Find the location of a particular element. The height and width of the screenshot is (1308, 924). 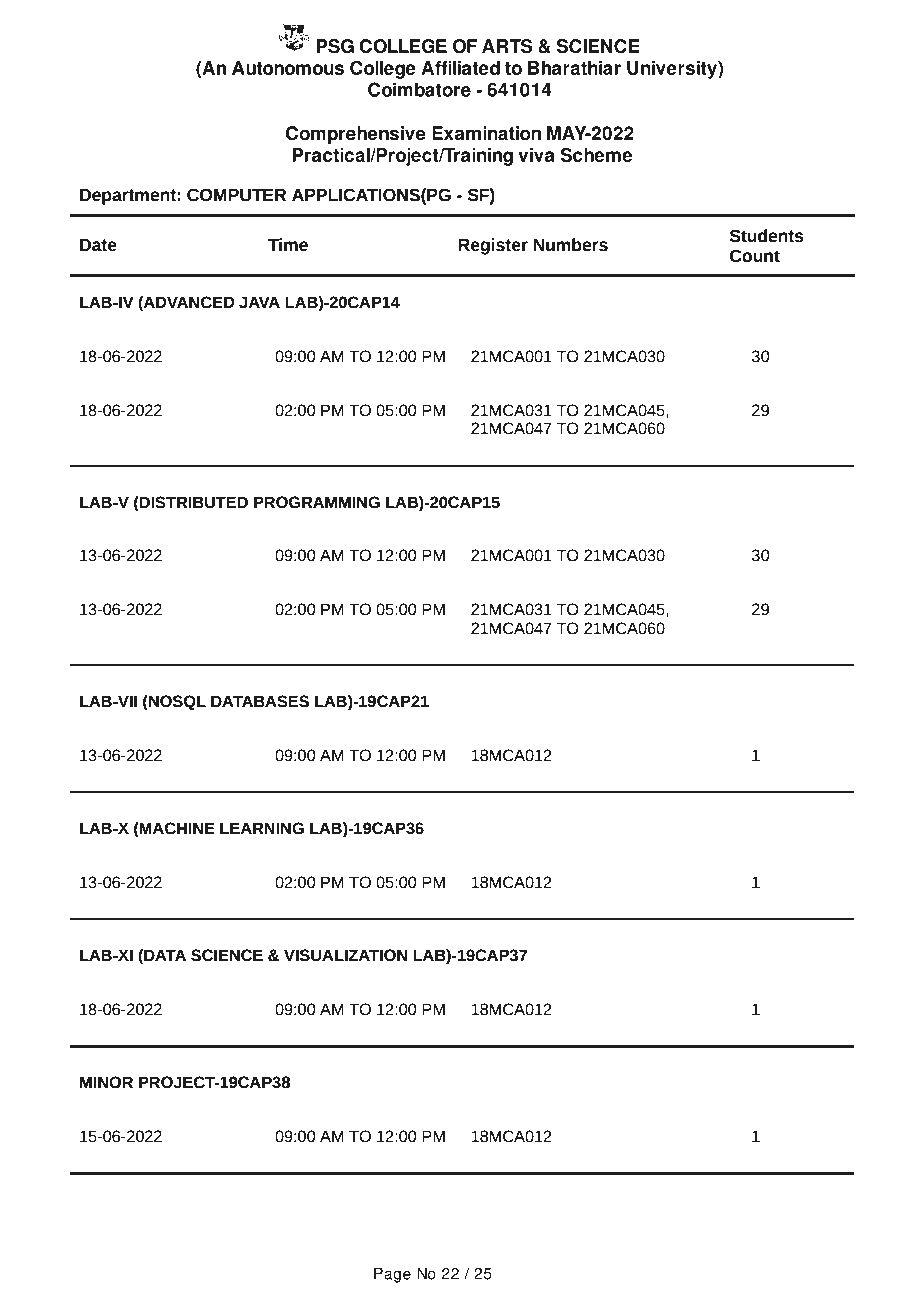

Count is located at coordinates (755, 256).
